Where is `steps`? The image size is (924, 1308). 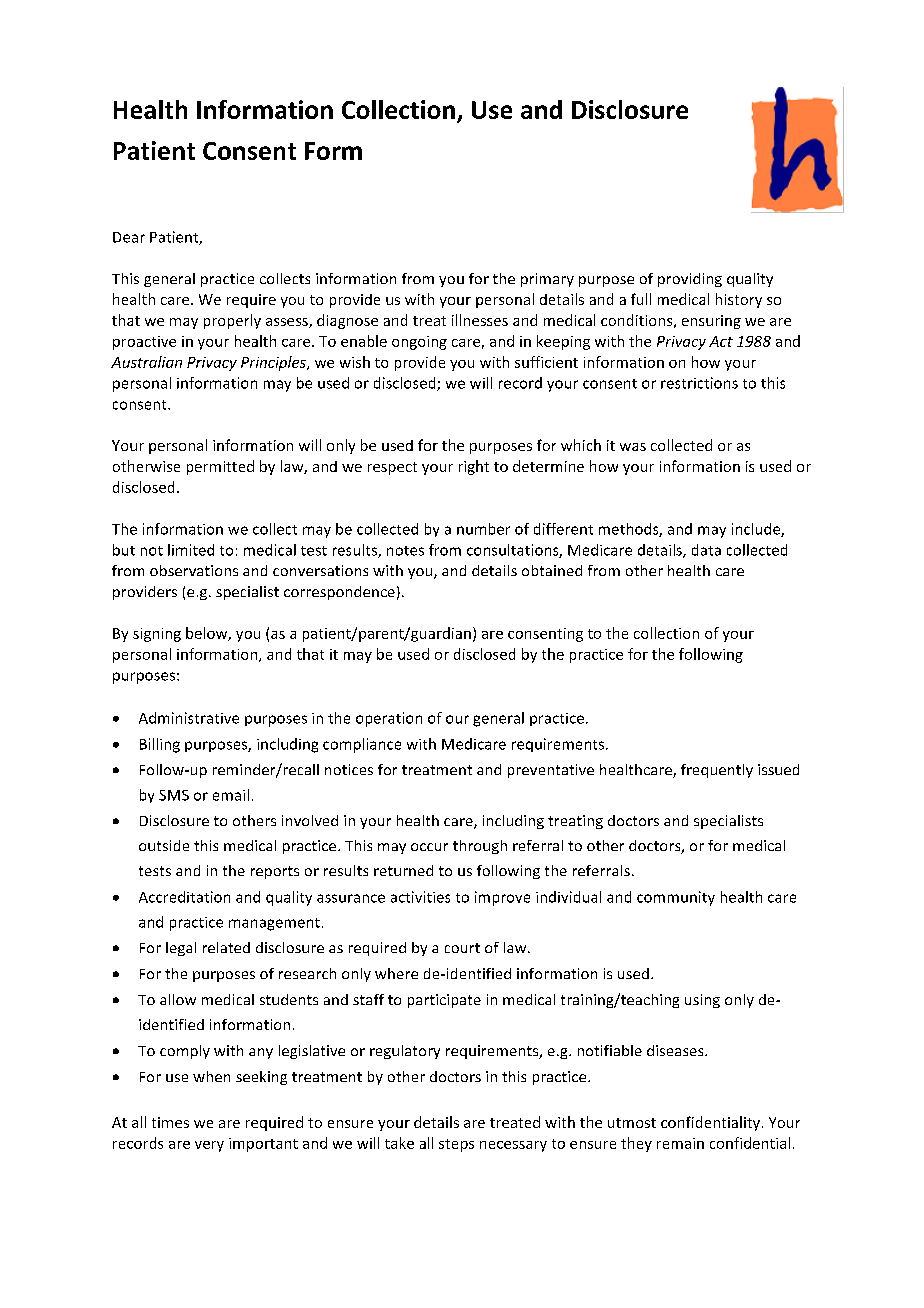 steps is located at coordinates (456, 1145).
